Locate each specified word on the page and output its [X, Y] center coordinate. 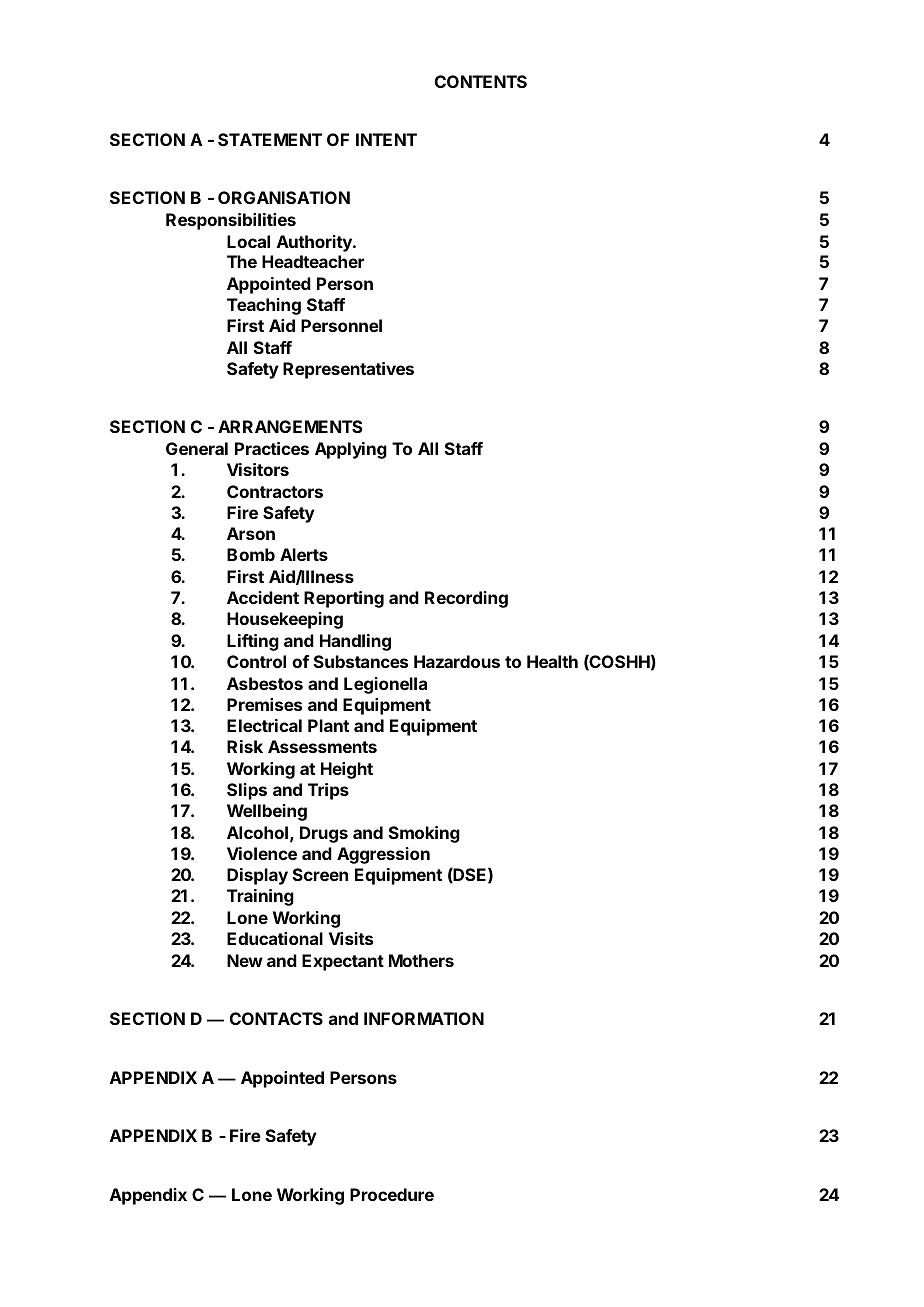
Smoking [424, 834]
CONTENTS [481, 81]
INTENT [386, 139]
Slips [247, 791]
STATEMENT [270, 139]
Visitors [258, 469]
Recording [466, 599]
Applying [351, 450]
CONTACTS [276, 1018]
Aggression [383, 855]
